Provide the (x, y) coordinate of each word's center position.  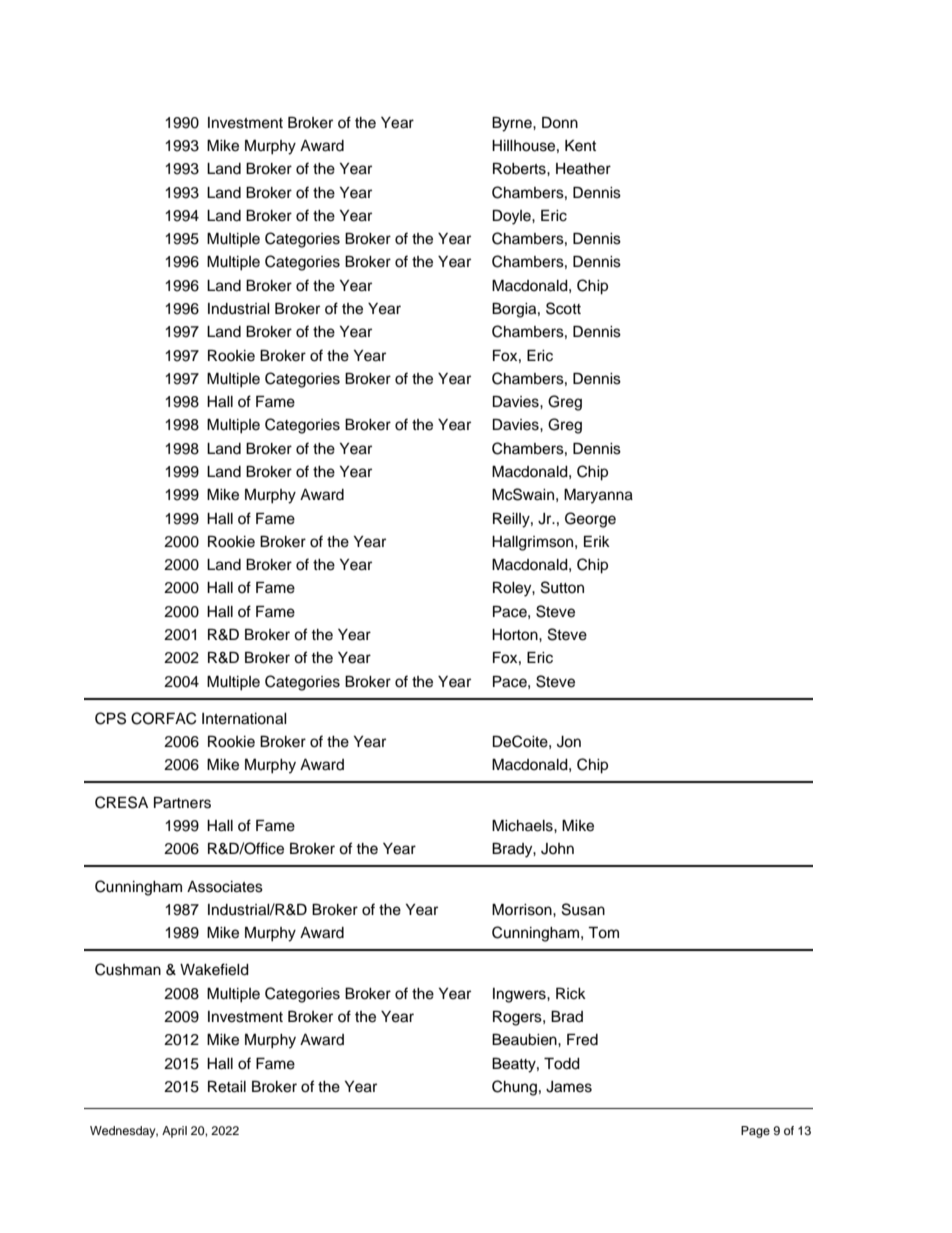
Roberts (520, 169)
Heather (583, 169)
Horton (516, 635)
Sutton (562, 587)
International (244, 719)
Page (755, 1132)
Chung (514, 1088)
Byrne (513, 124)
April (174, 1132)
